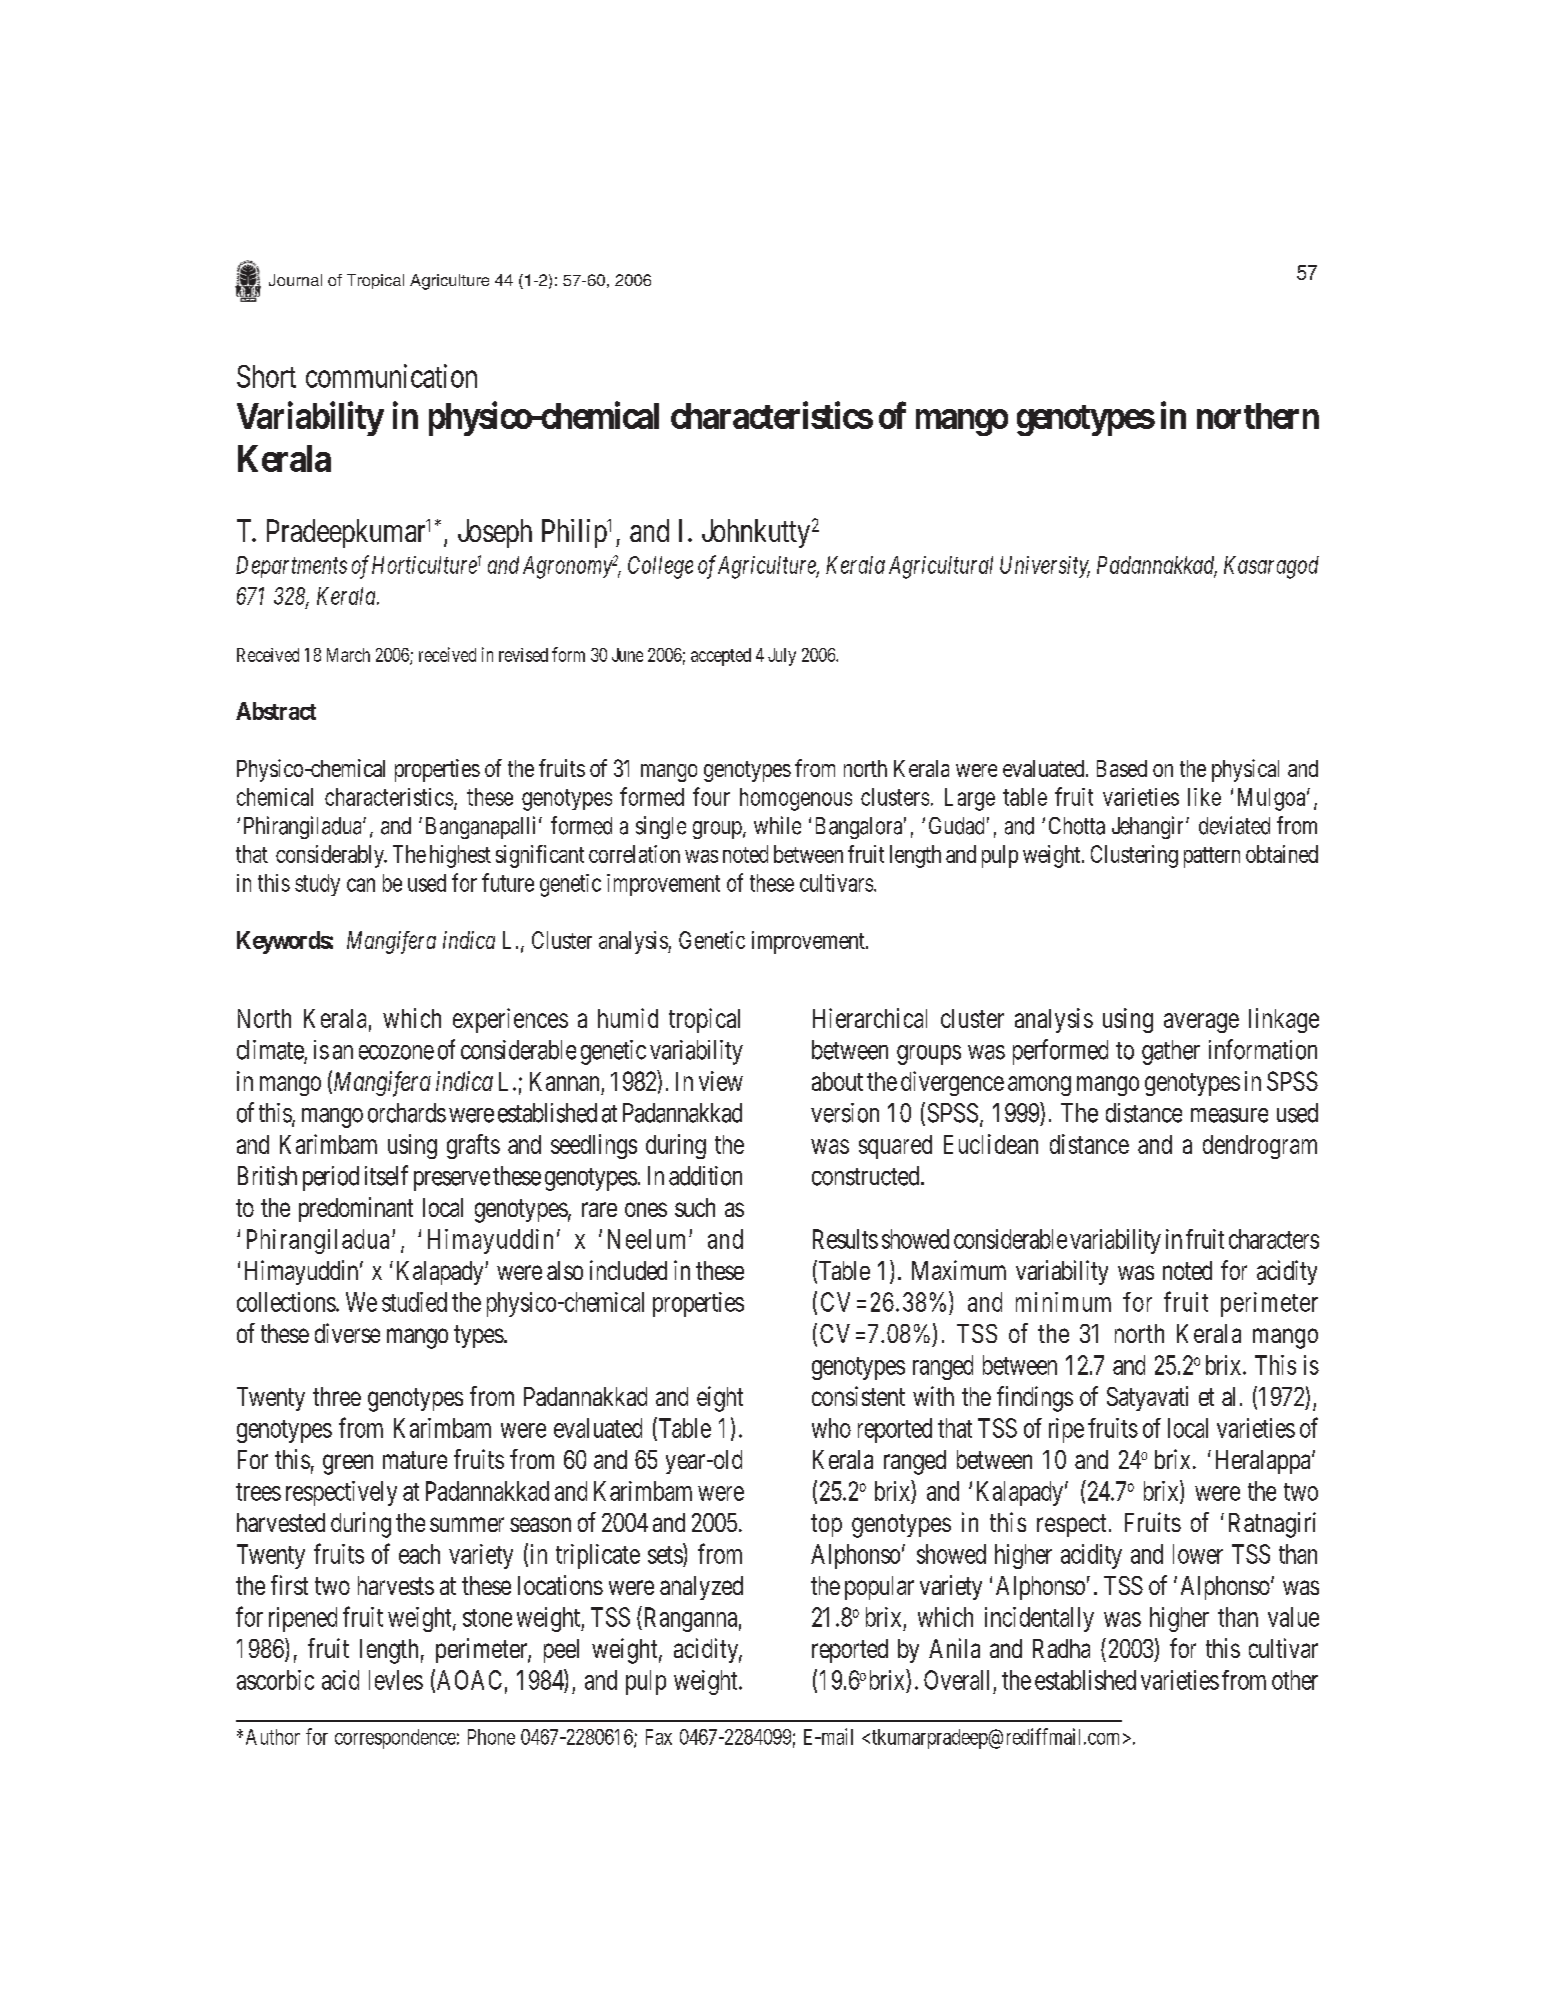  Describe the element at coordinates (660, 567) in the image. I see `College` at that location.
